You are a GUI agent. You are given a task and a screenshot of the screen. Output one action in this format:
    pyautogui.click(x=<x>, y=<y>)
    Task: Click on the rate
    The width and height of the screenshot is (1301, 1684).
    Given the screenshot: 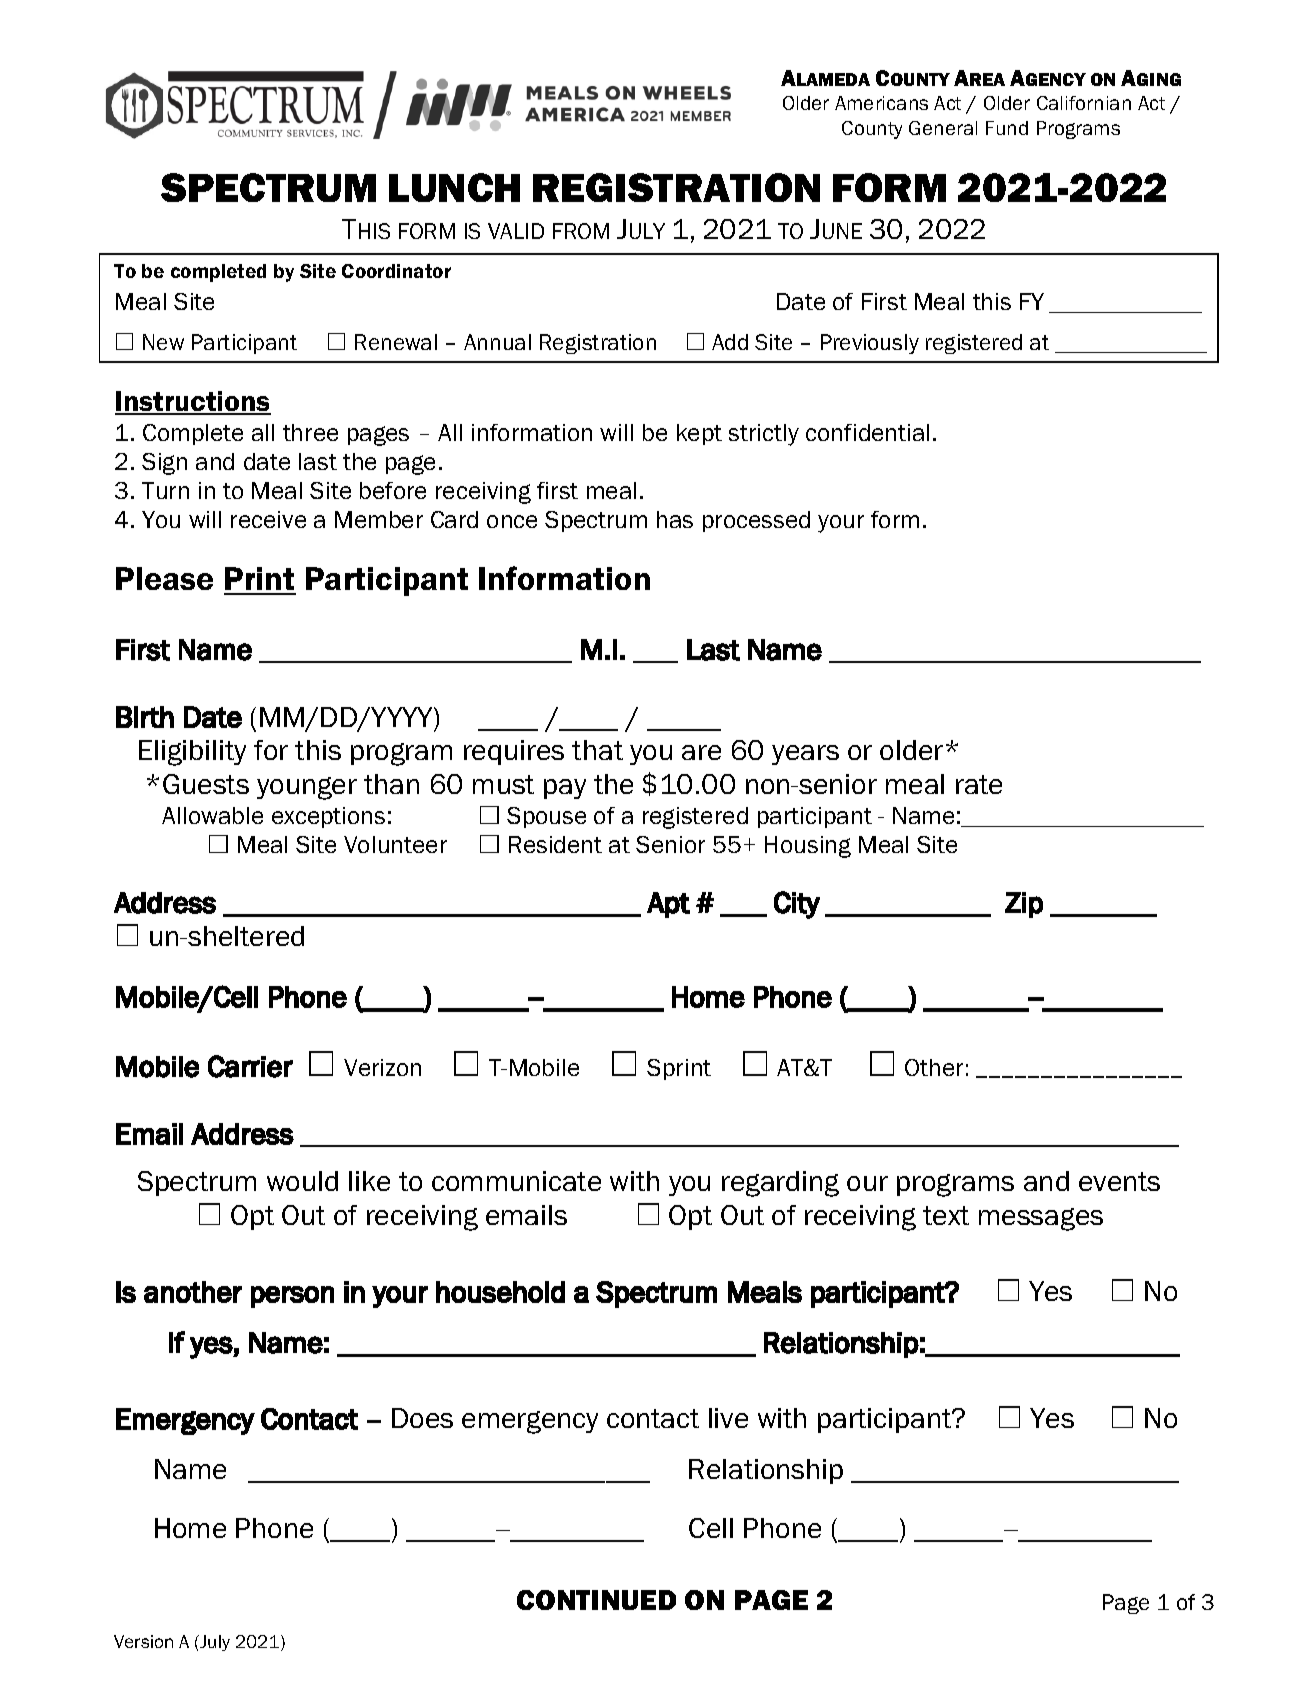 What is the action you would take?
    pyautogui.click(x=979, y=784)
